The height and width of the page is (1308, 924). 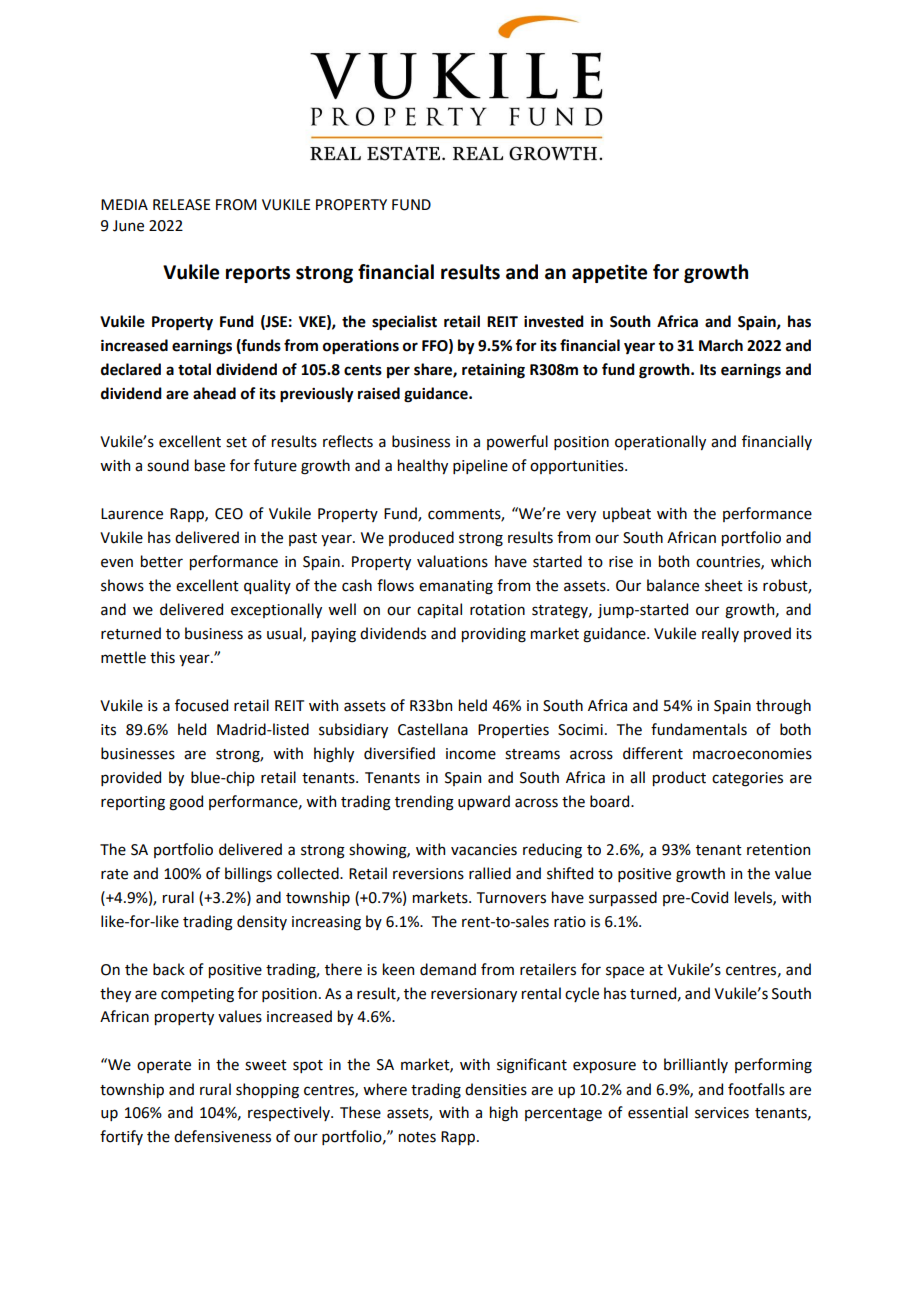 I want to click on specialist, so click(x=404, y=323).
